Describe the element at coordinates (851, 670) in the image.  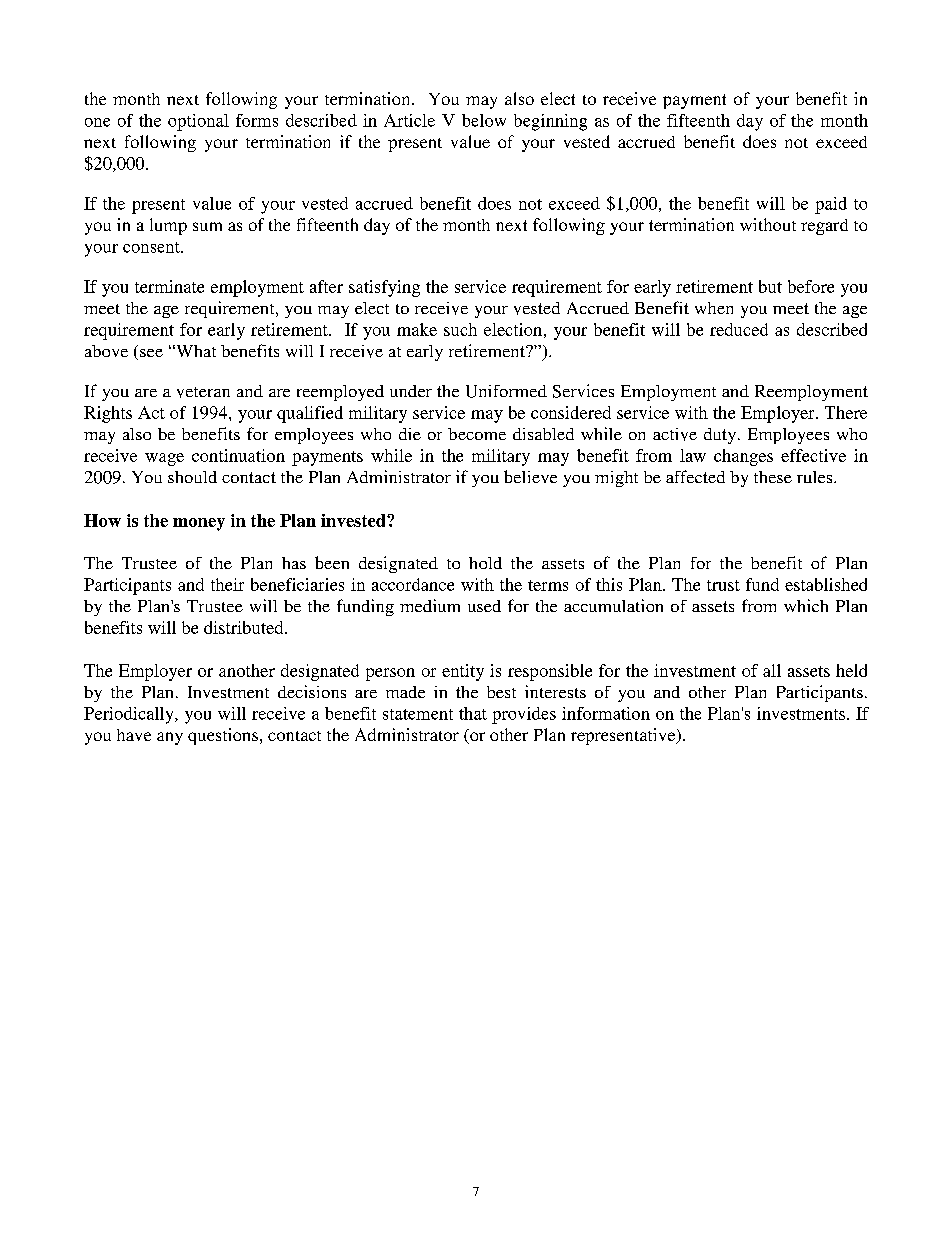
I see `held` at that location.
